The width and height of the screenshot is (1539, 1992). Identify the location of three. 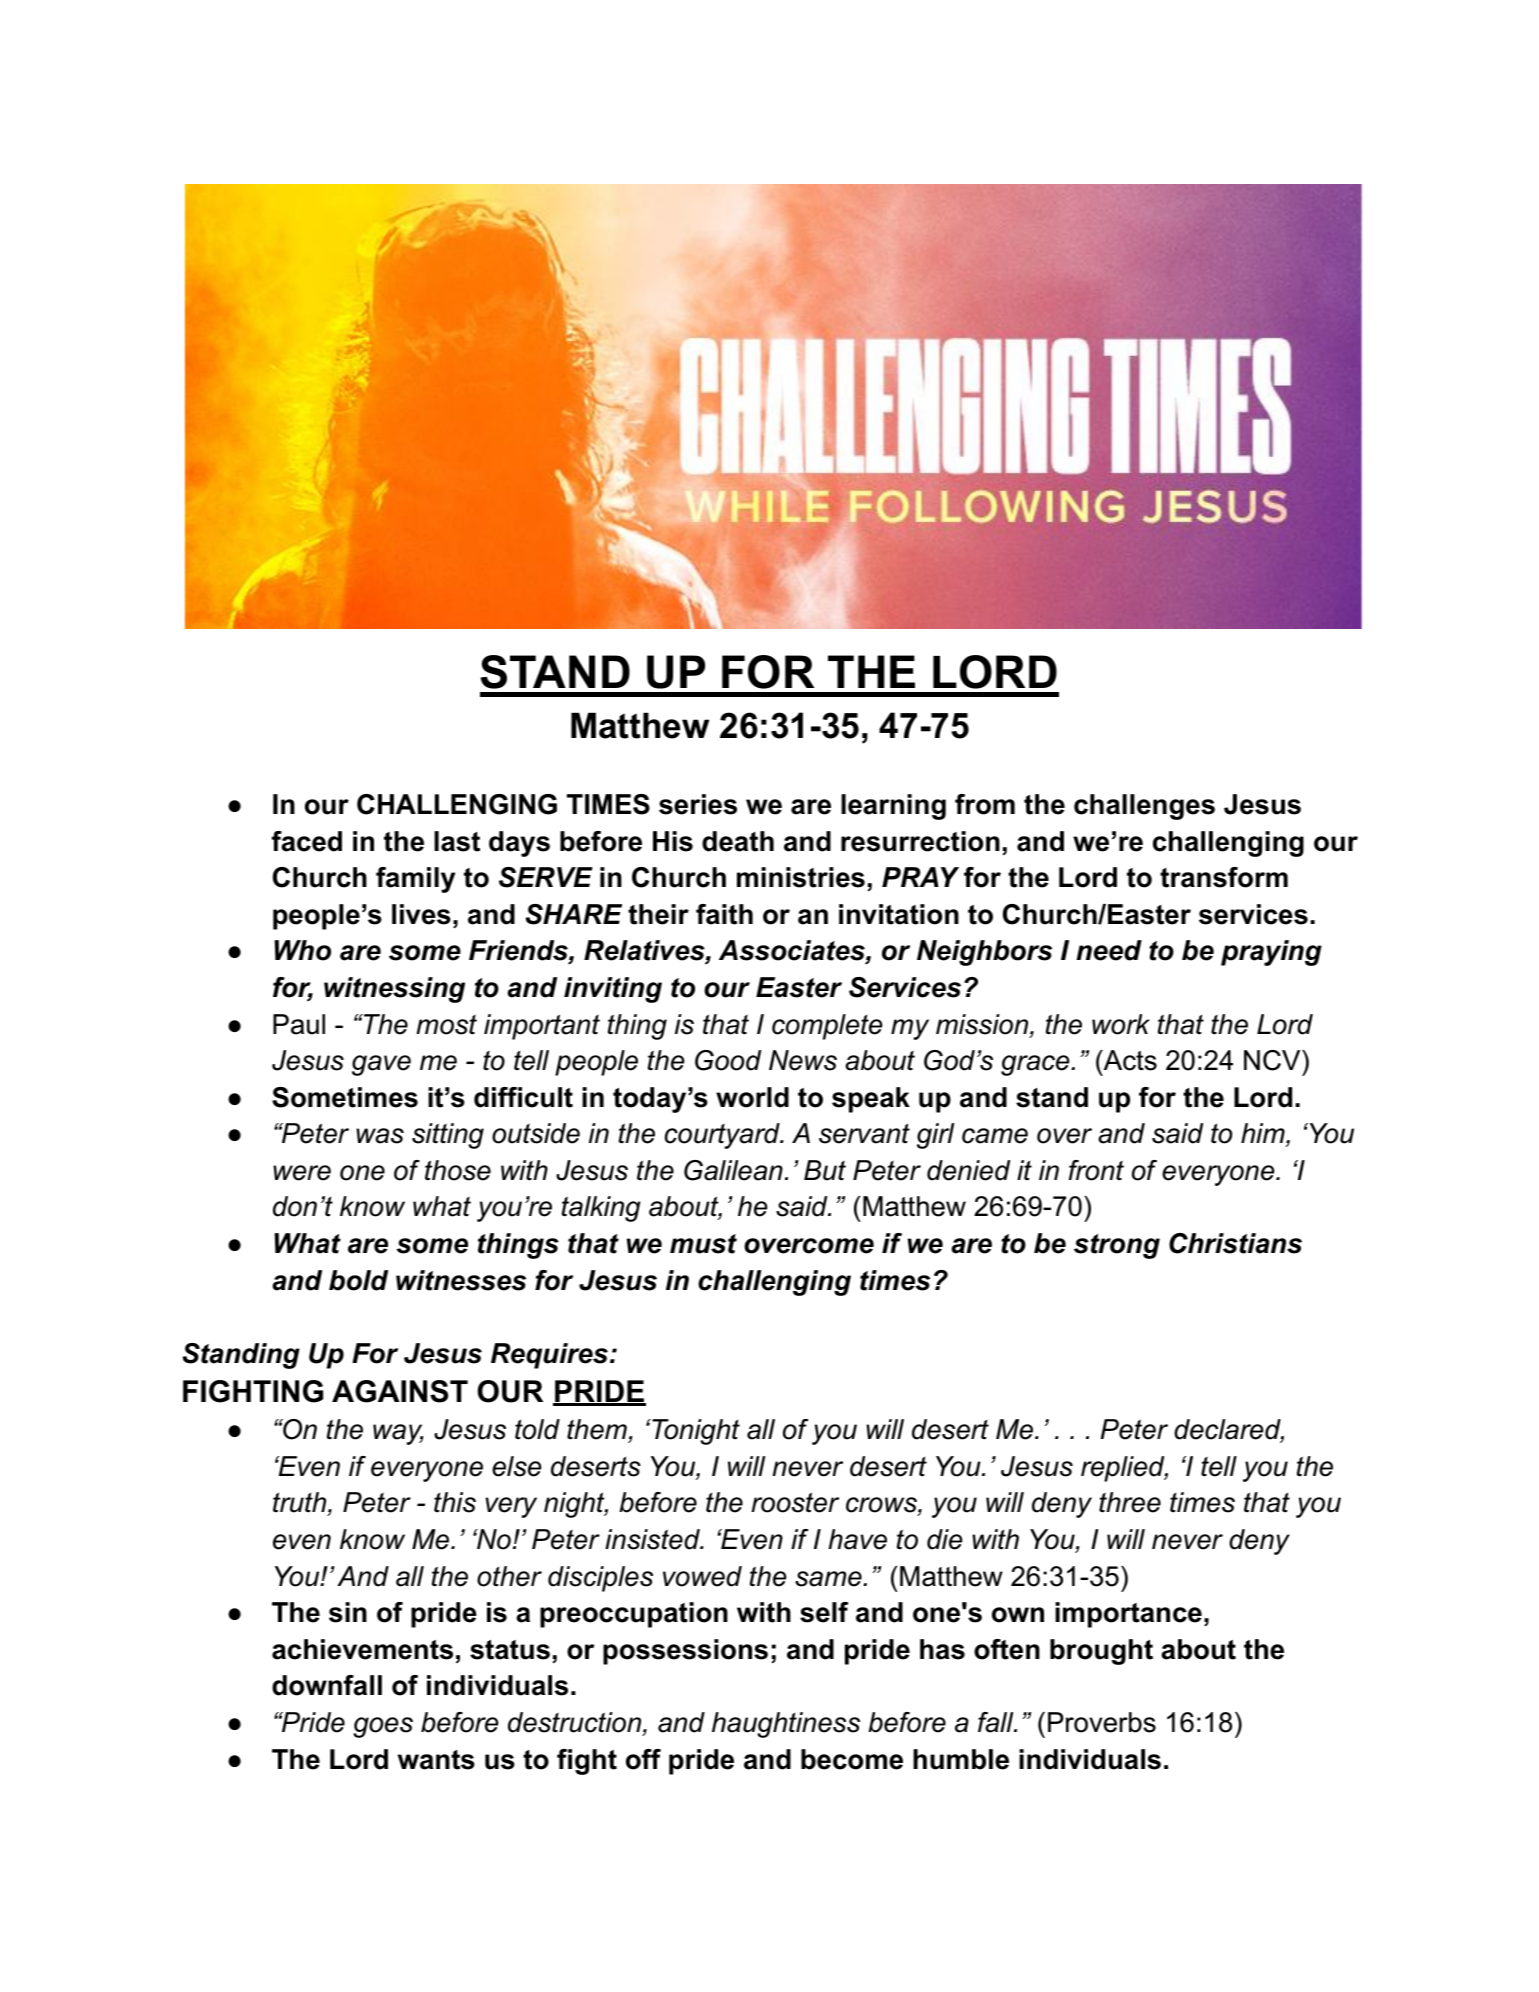
(1130, 1502).
